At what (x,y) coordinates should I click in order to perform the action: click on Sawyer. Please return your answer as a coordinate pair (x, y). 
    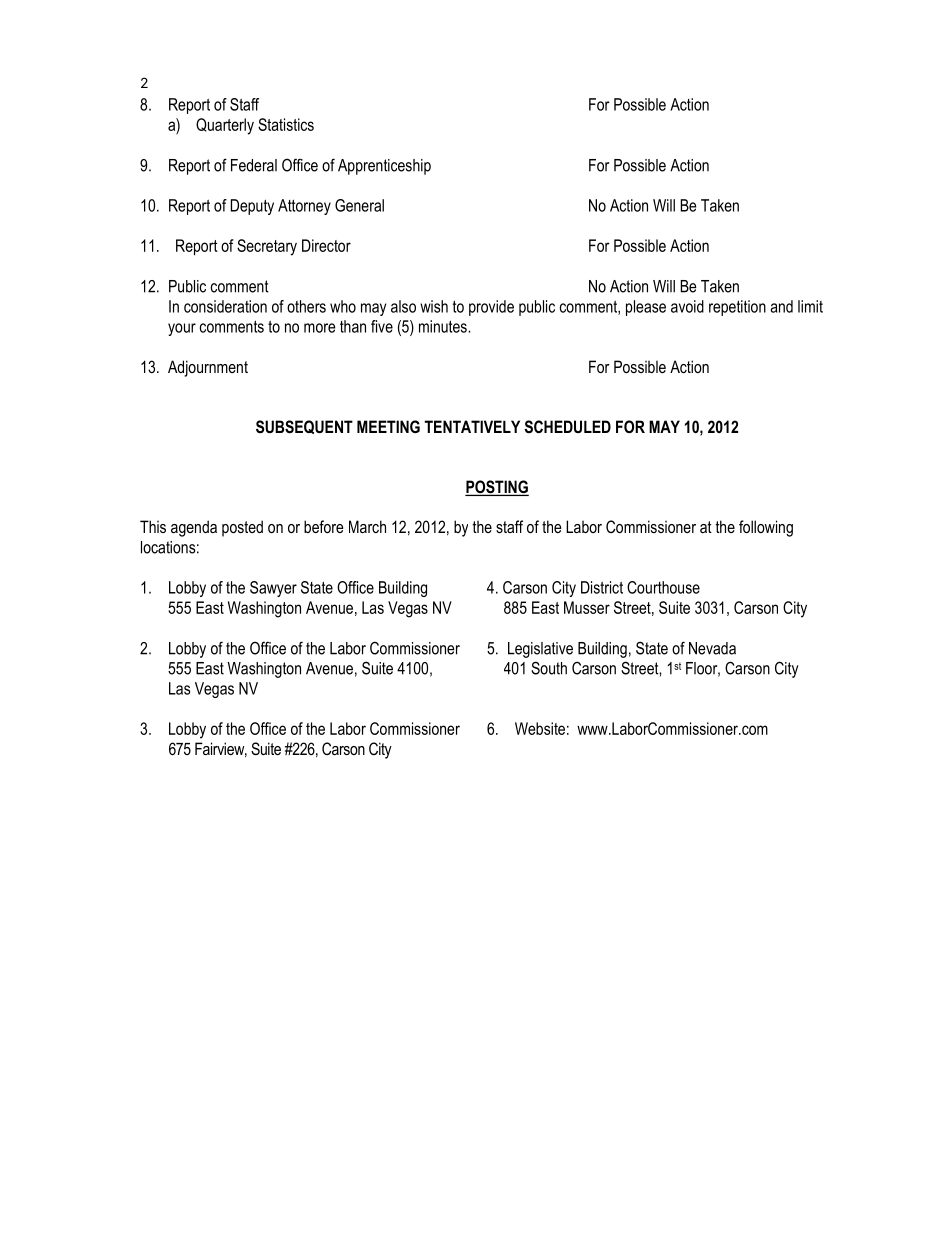
    Looking at the image, I should click on (273, 589).
